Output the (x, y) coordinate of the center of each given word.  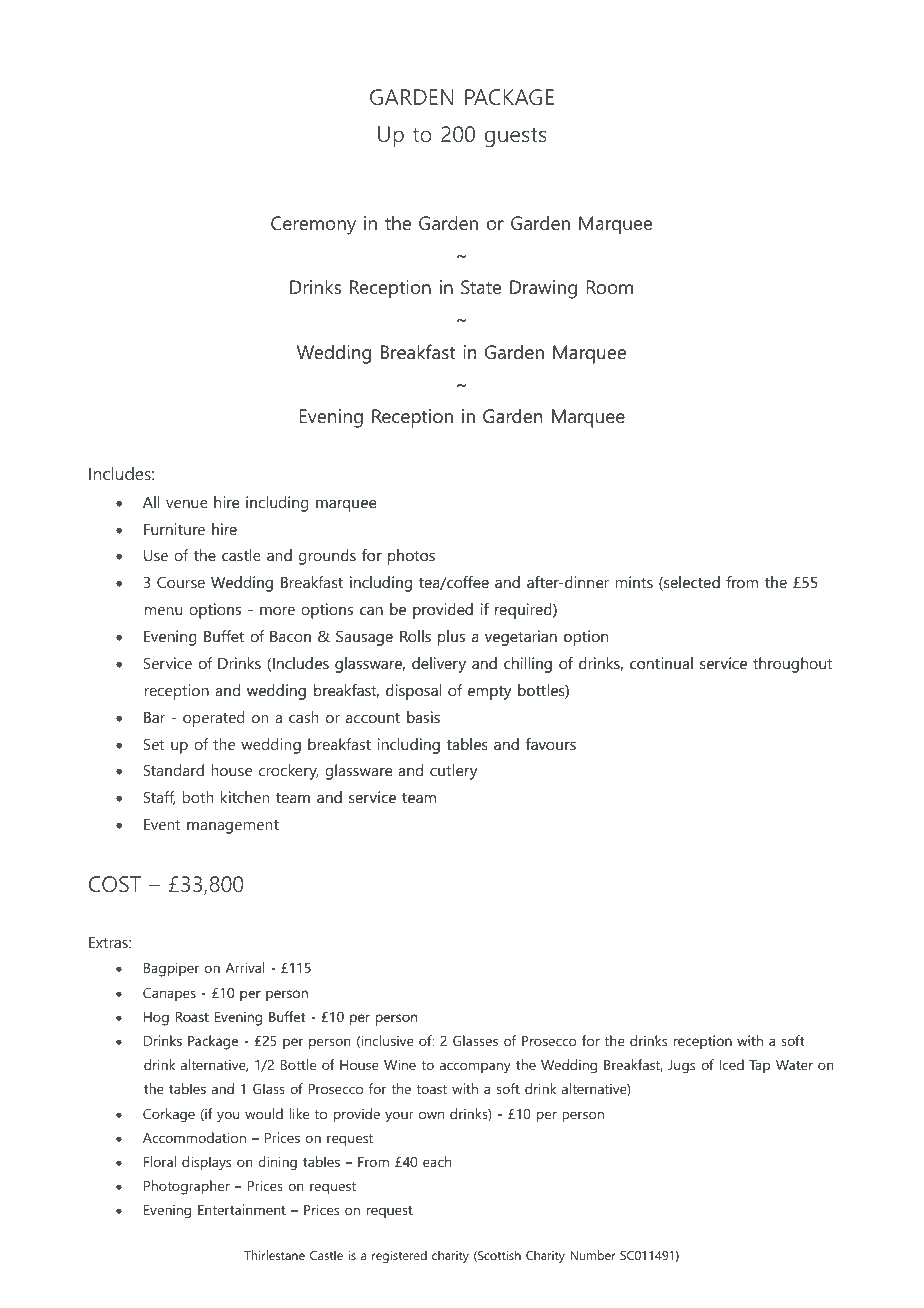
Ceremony (313, 225)
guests (516, 137)
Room (609, 287)
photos (411, 557)
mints (634, 582)
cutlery (453, 772)
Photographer (187, 1187)
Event (162, 824)
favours (551, 744)
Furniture (174, 529)
